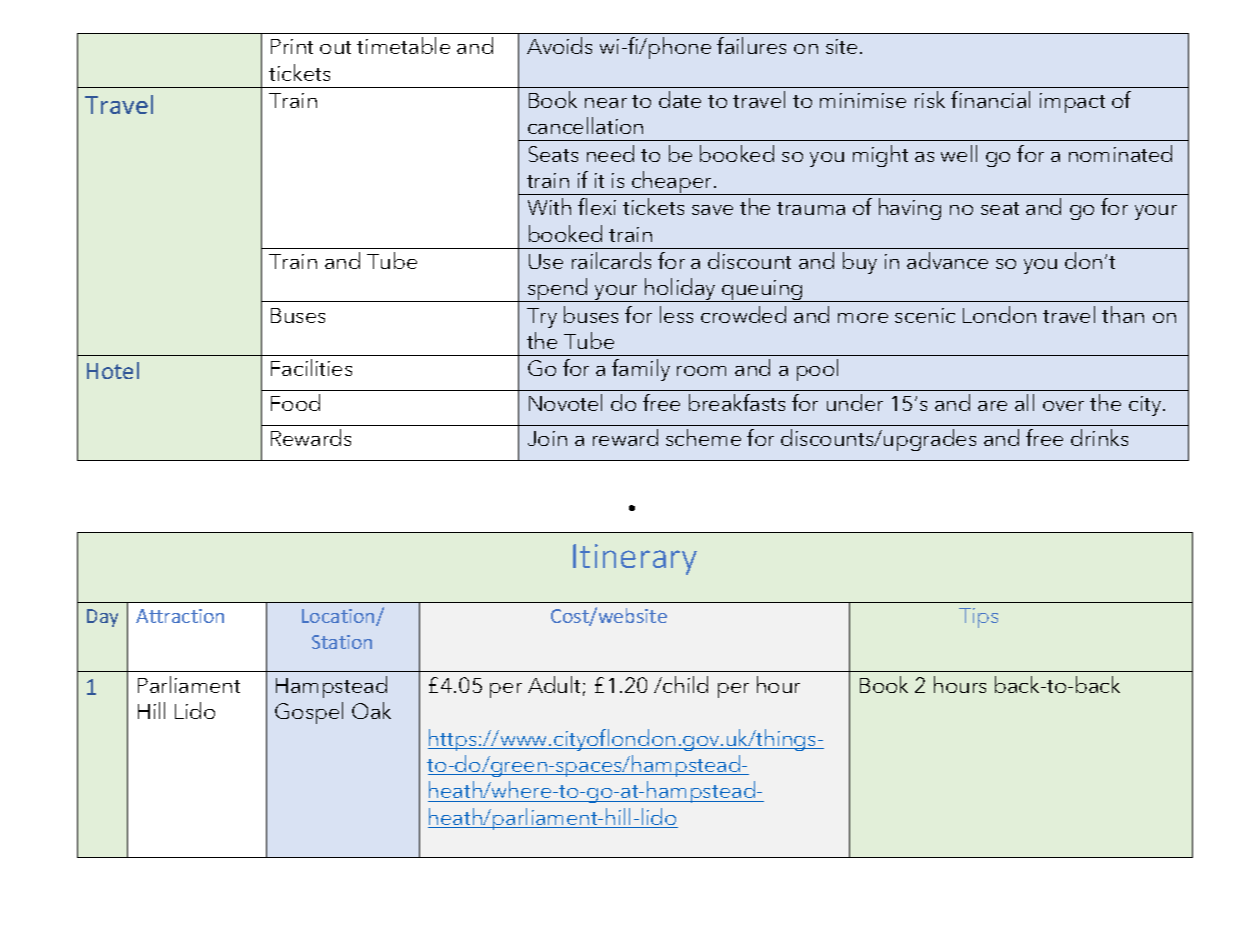 The width and height of the screenshot is (1233, 952). I want to click on Print, so click(292, 46).
